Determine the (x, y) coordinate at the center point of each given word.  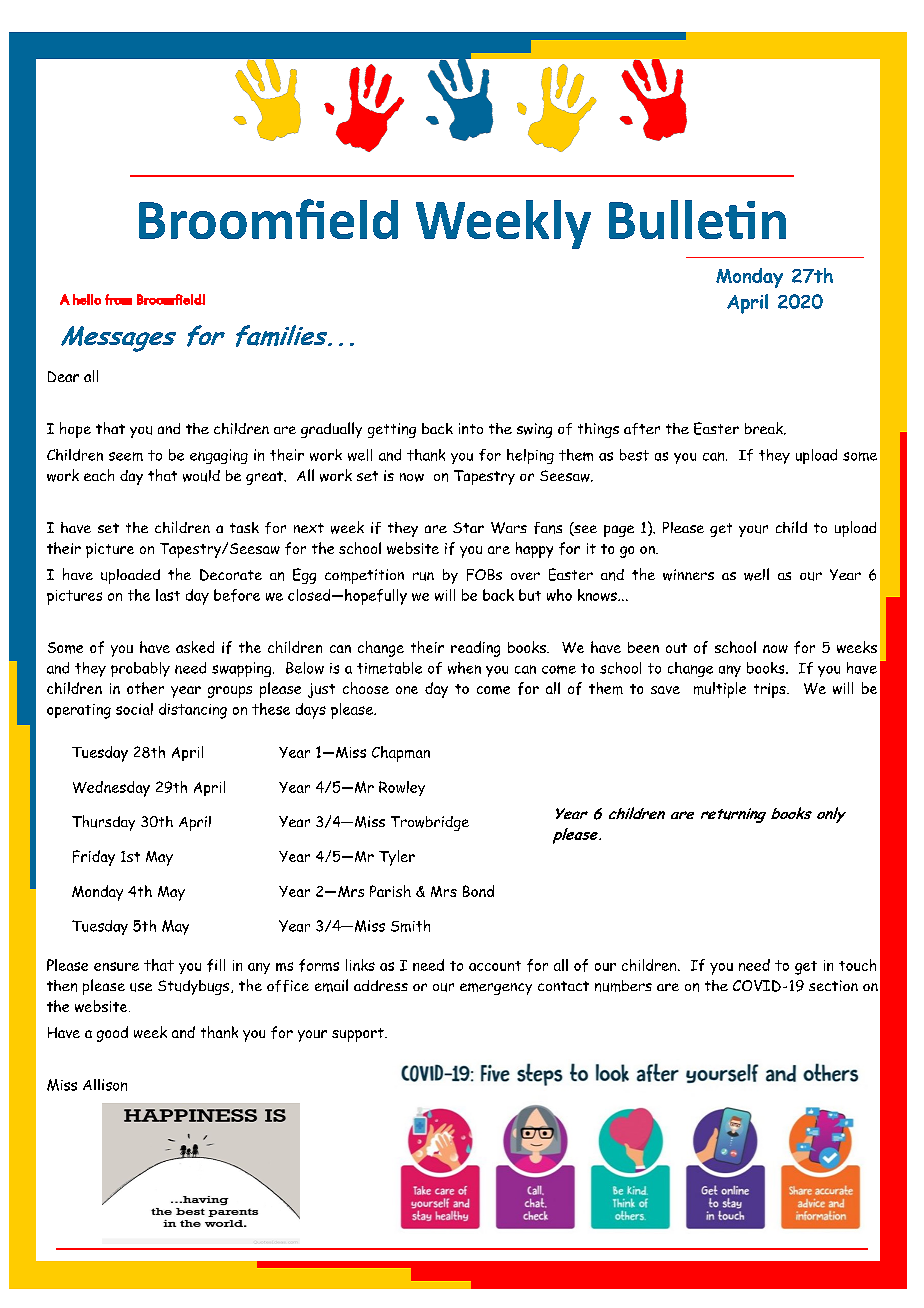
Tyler (397, 858)
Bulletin (697, 219)
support (359, 1035)
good (112, 1034)
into (471, 428)
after (642, 429)
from (118, 299)
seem (126, 456)
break (765, 428)
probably (140, 669)
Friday (94, 858)
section (833, 985)
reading (475, 649)
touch (857, 965)
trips (771, 690)
